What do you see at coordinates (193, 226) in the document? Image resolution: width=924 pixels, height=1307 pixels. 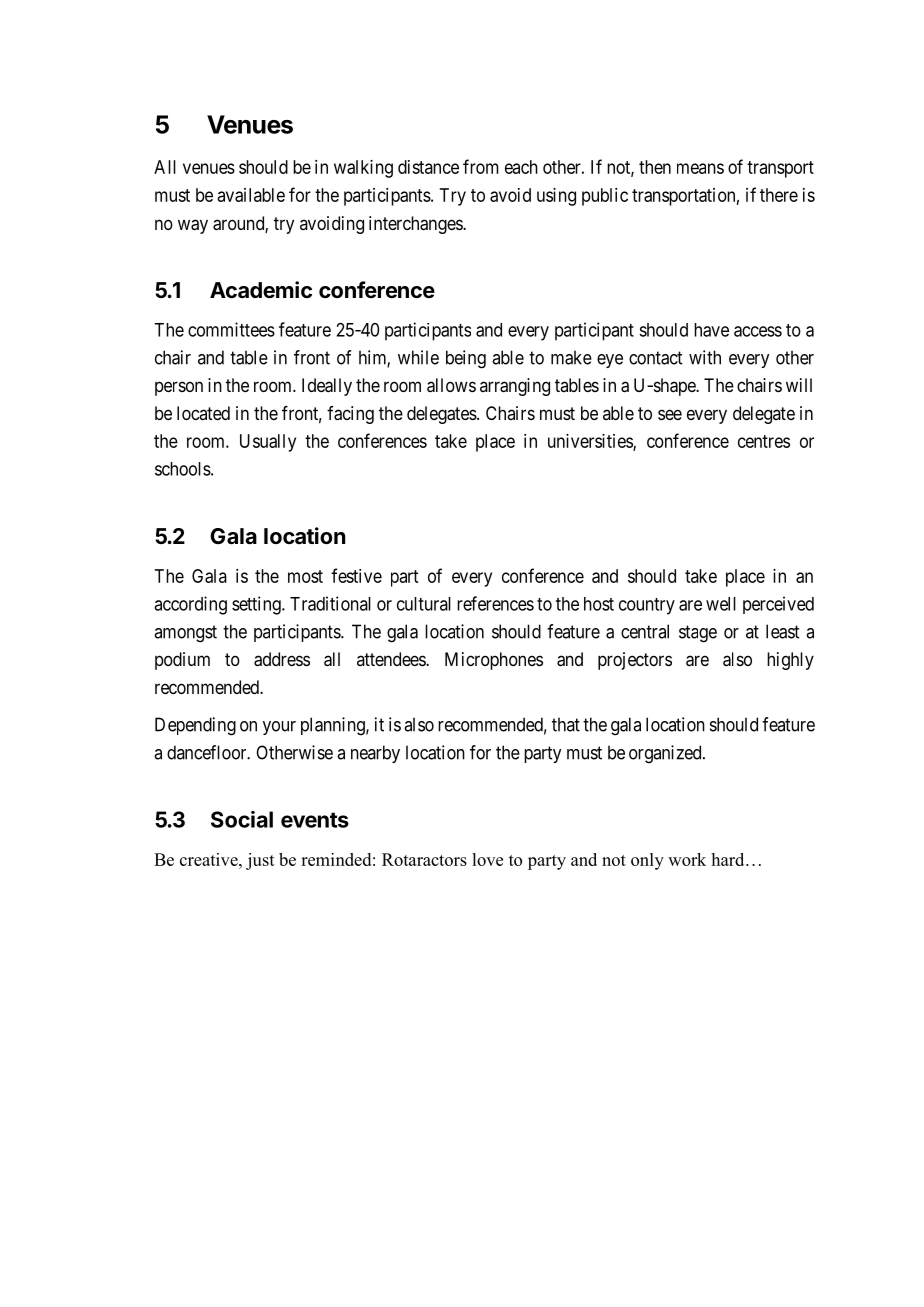 I see `way` at bounding box center [193, 226].
